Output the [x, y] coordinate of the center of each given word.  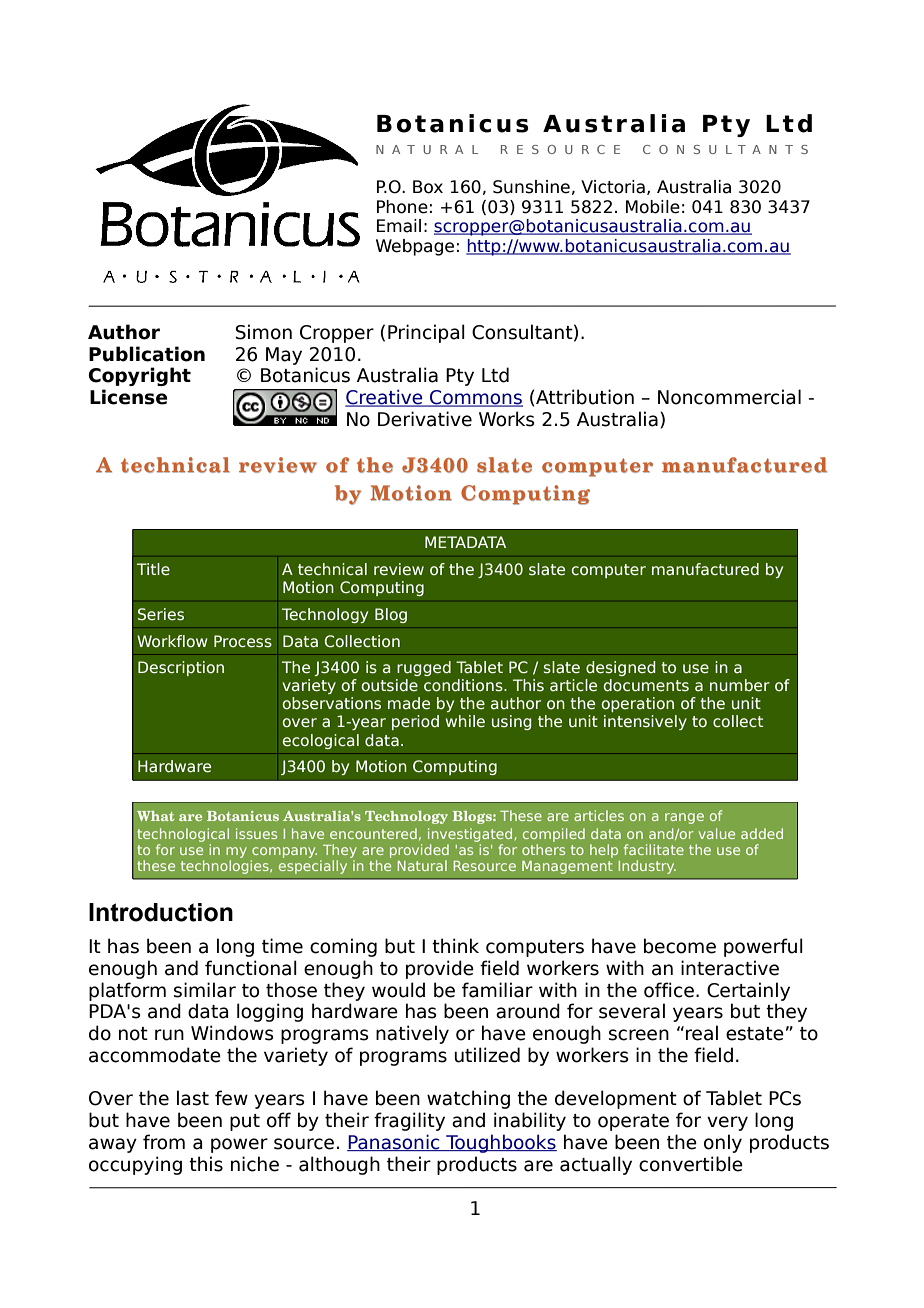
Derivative [425, 419]
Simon [264, 332]
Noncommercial [729, 397]
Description [181, 668]
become [680, 946]
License [128, 397]
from [164, 1142]
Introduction [161, 912]
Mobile [653, 207]
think [455, 945]
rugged [424, 668]
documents [646, 685]
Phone [402, 207]
